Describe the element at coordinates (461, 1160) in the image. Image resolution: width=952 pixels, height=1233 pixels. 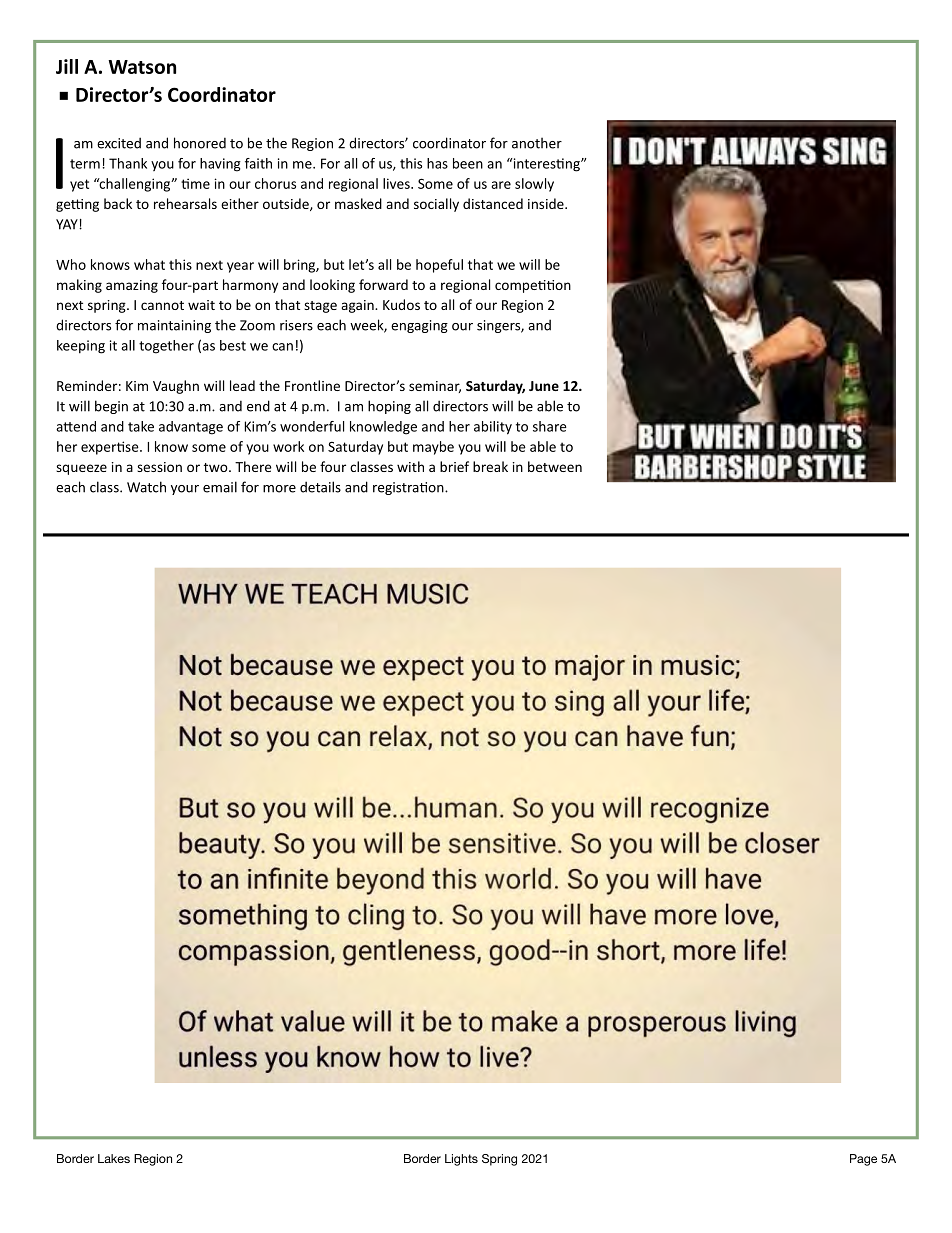
I see `Lights` at that location.
